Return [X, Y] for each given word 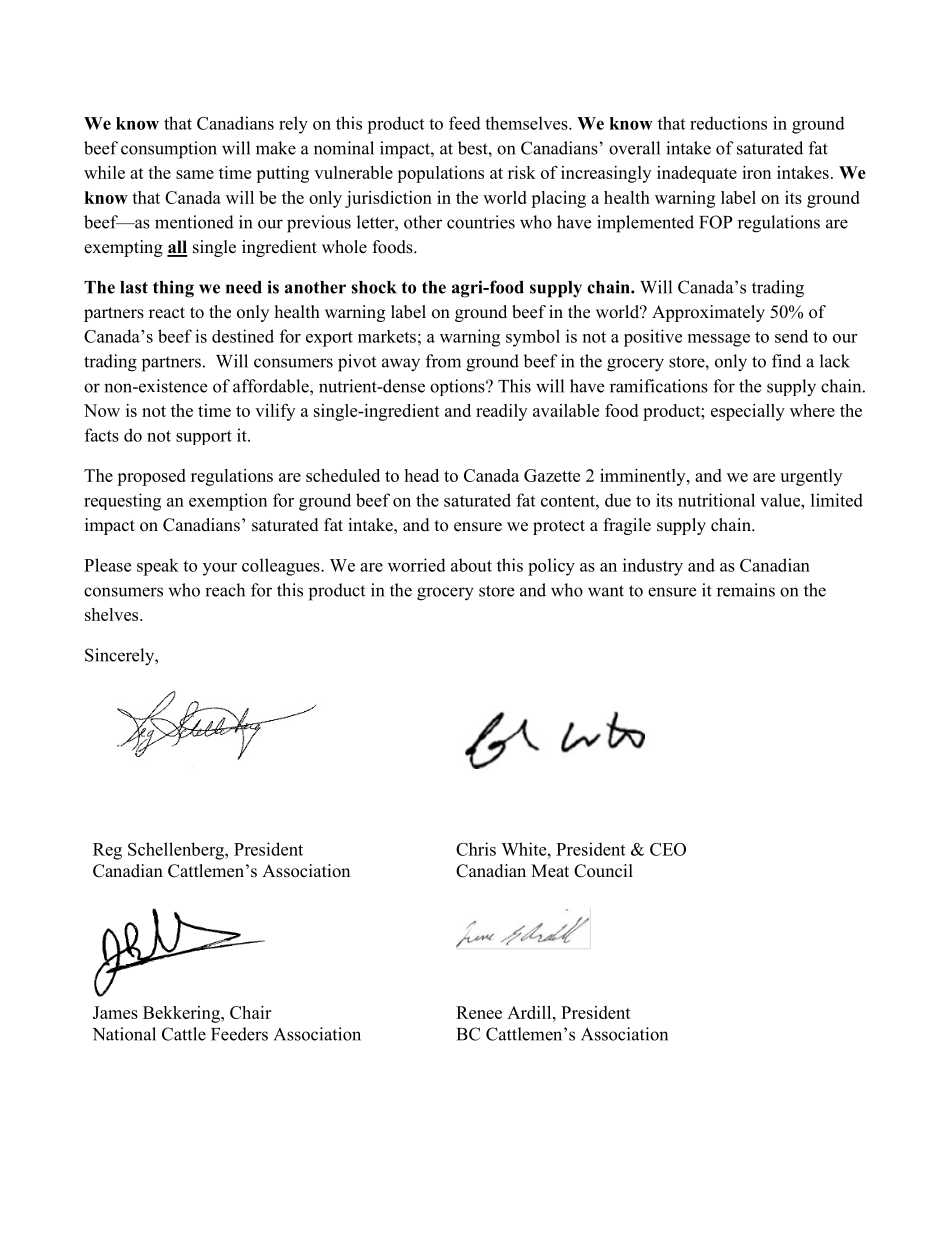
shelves [113, 614]
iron [756, 172]
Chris [476, 849]
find [786, 361]
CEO [668, 849]
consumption [169, 150]
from [443, 361]
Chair [250, 1012]
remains [746, 590]
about [471, 565]
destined [243, 336]
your [220, 569]
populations [440, 174]
